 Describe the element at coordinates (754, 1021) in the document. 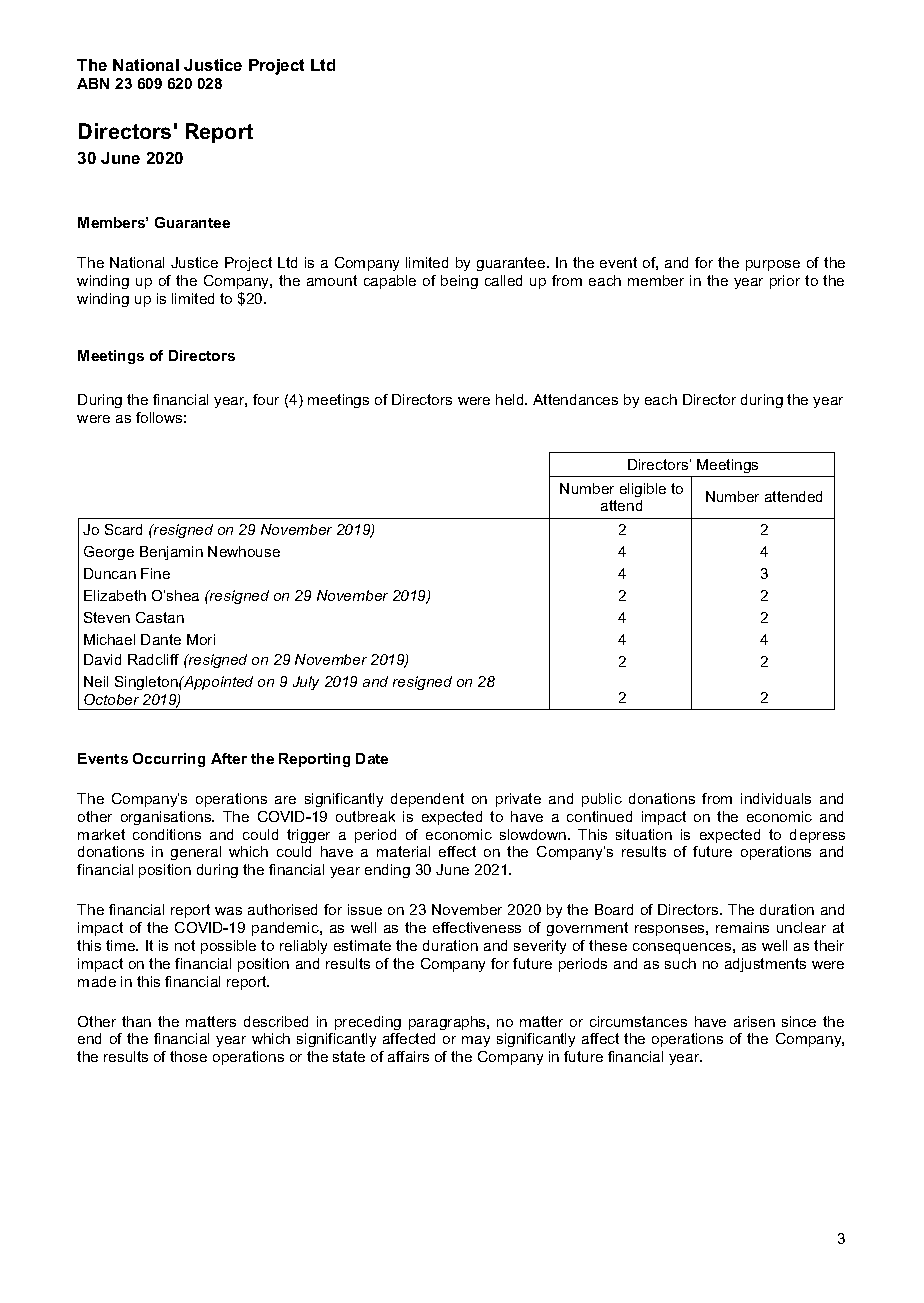

I see `arisen` at that location.
